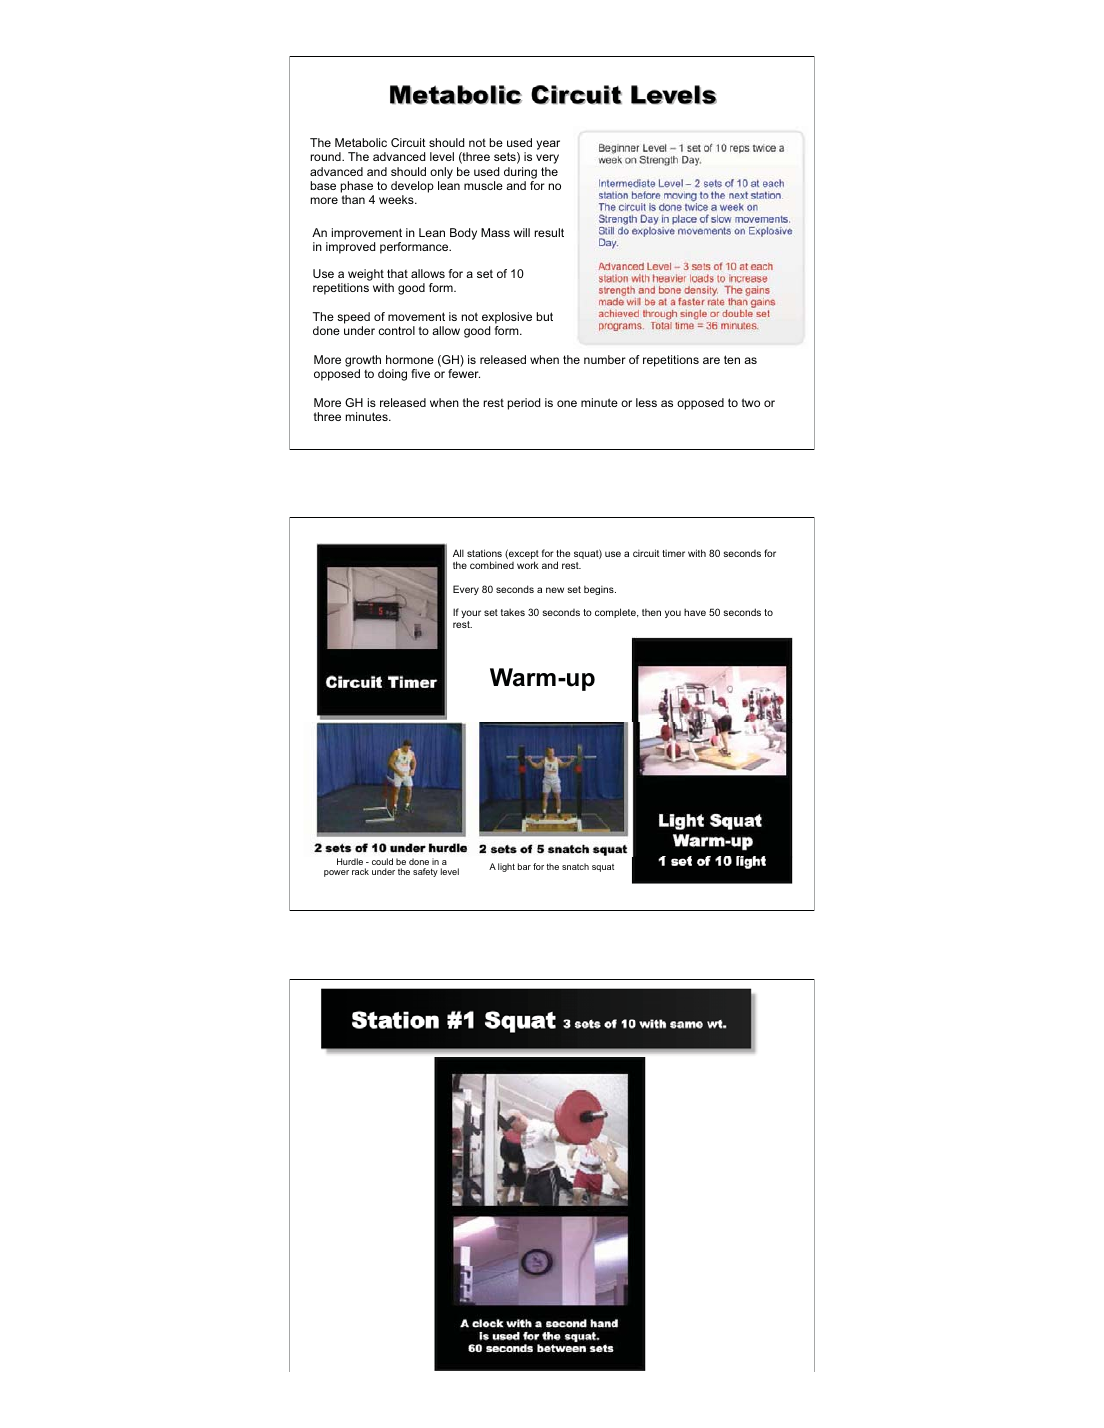 The height and width of the image is (1428, 1104). Describe the element at coordinates (488, 1323) in the image. I see `clock` at that location.
